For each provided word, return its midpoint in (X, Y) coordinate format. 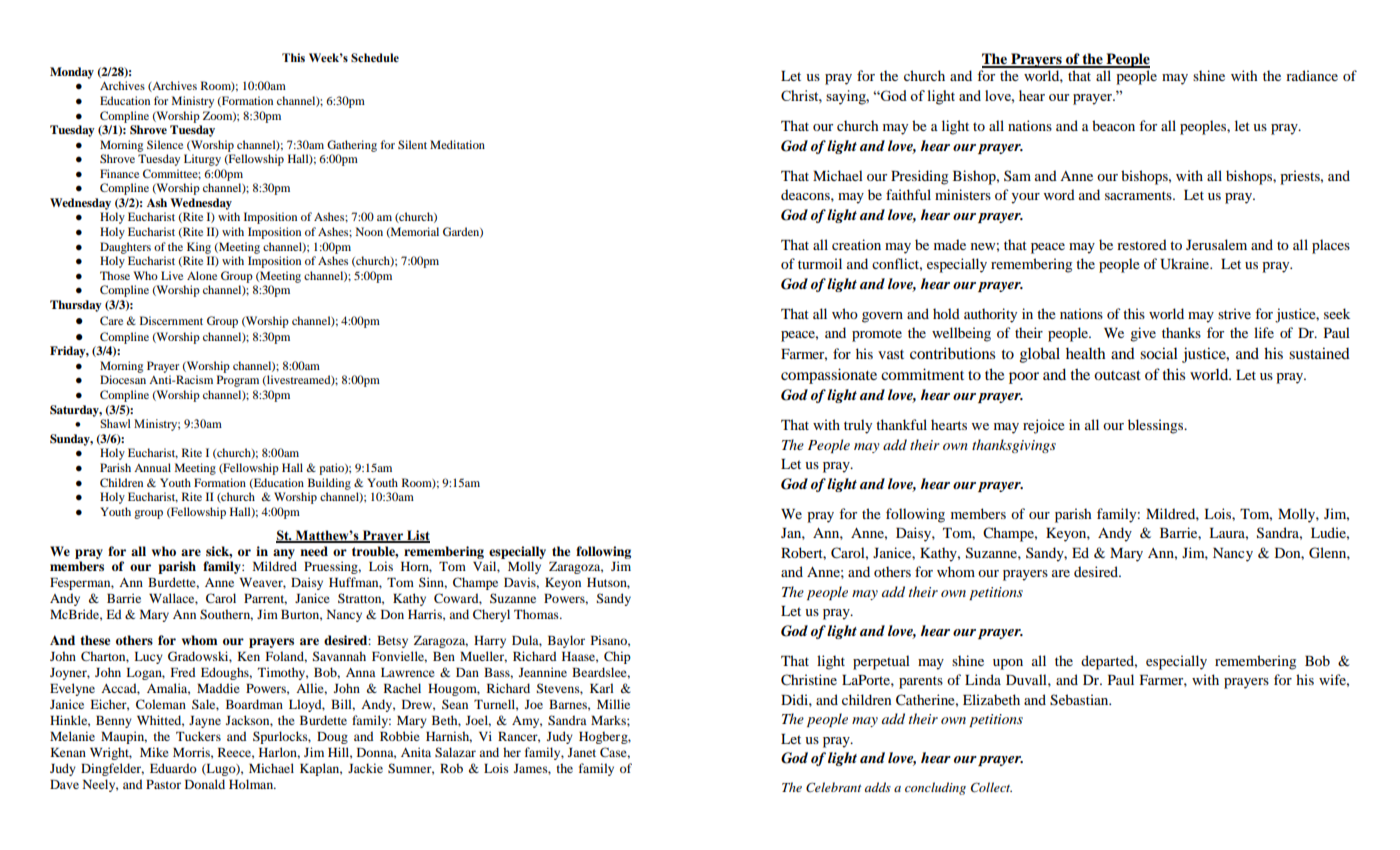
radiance (1312, 75)
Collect (991, 787)
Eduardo (173, 768)
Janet (582, 752)
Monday (72, 73)
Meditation (457, 144)
